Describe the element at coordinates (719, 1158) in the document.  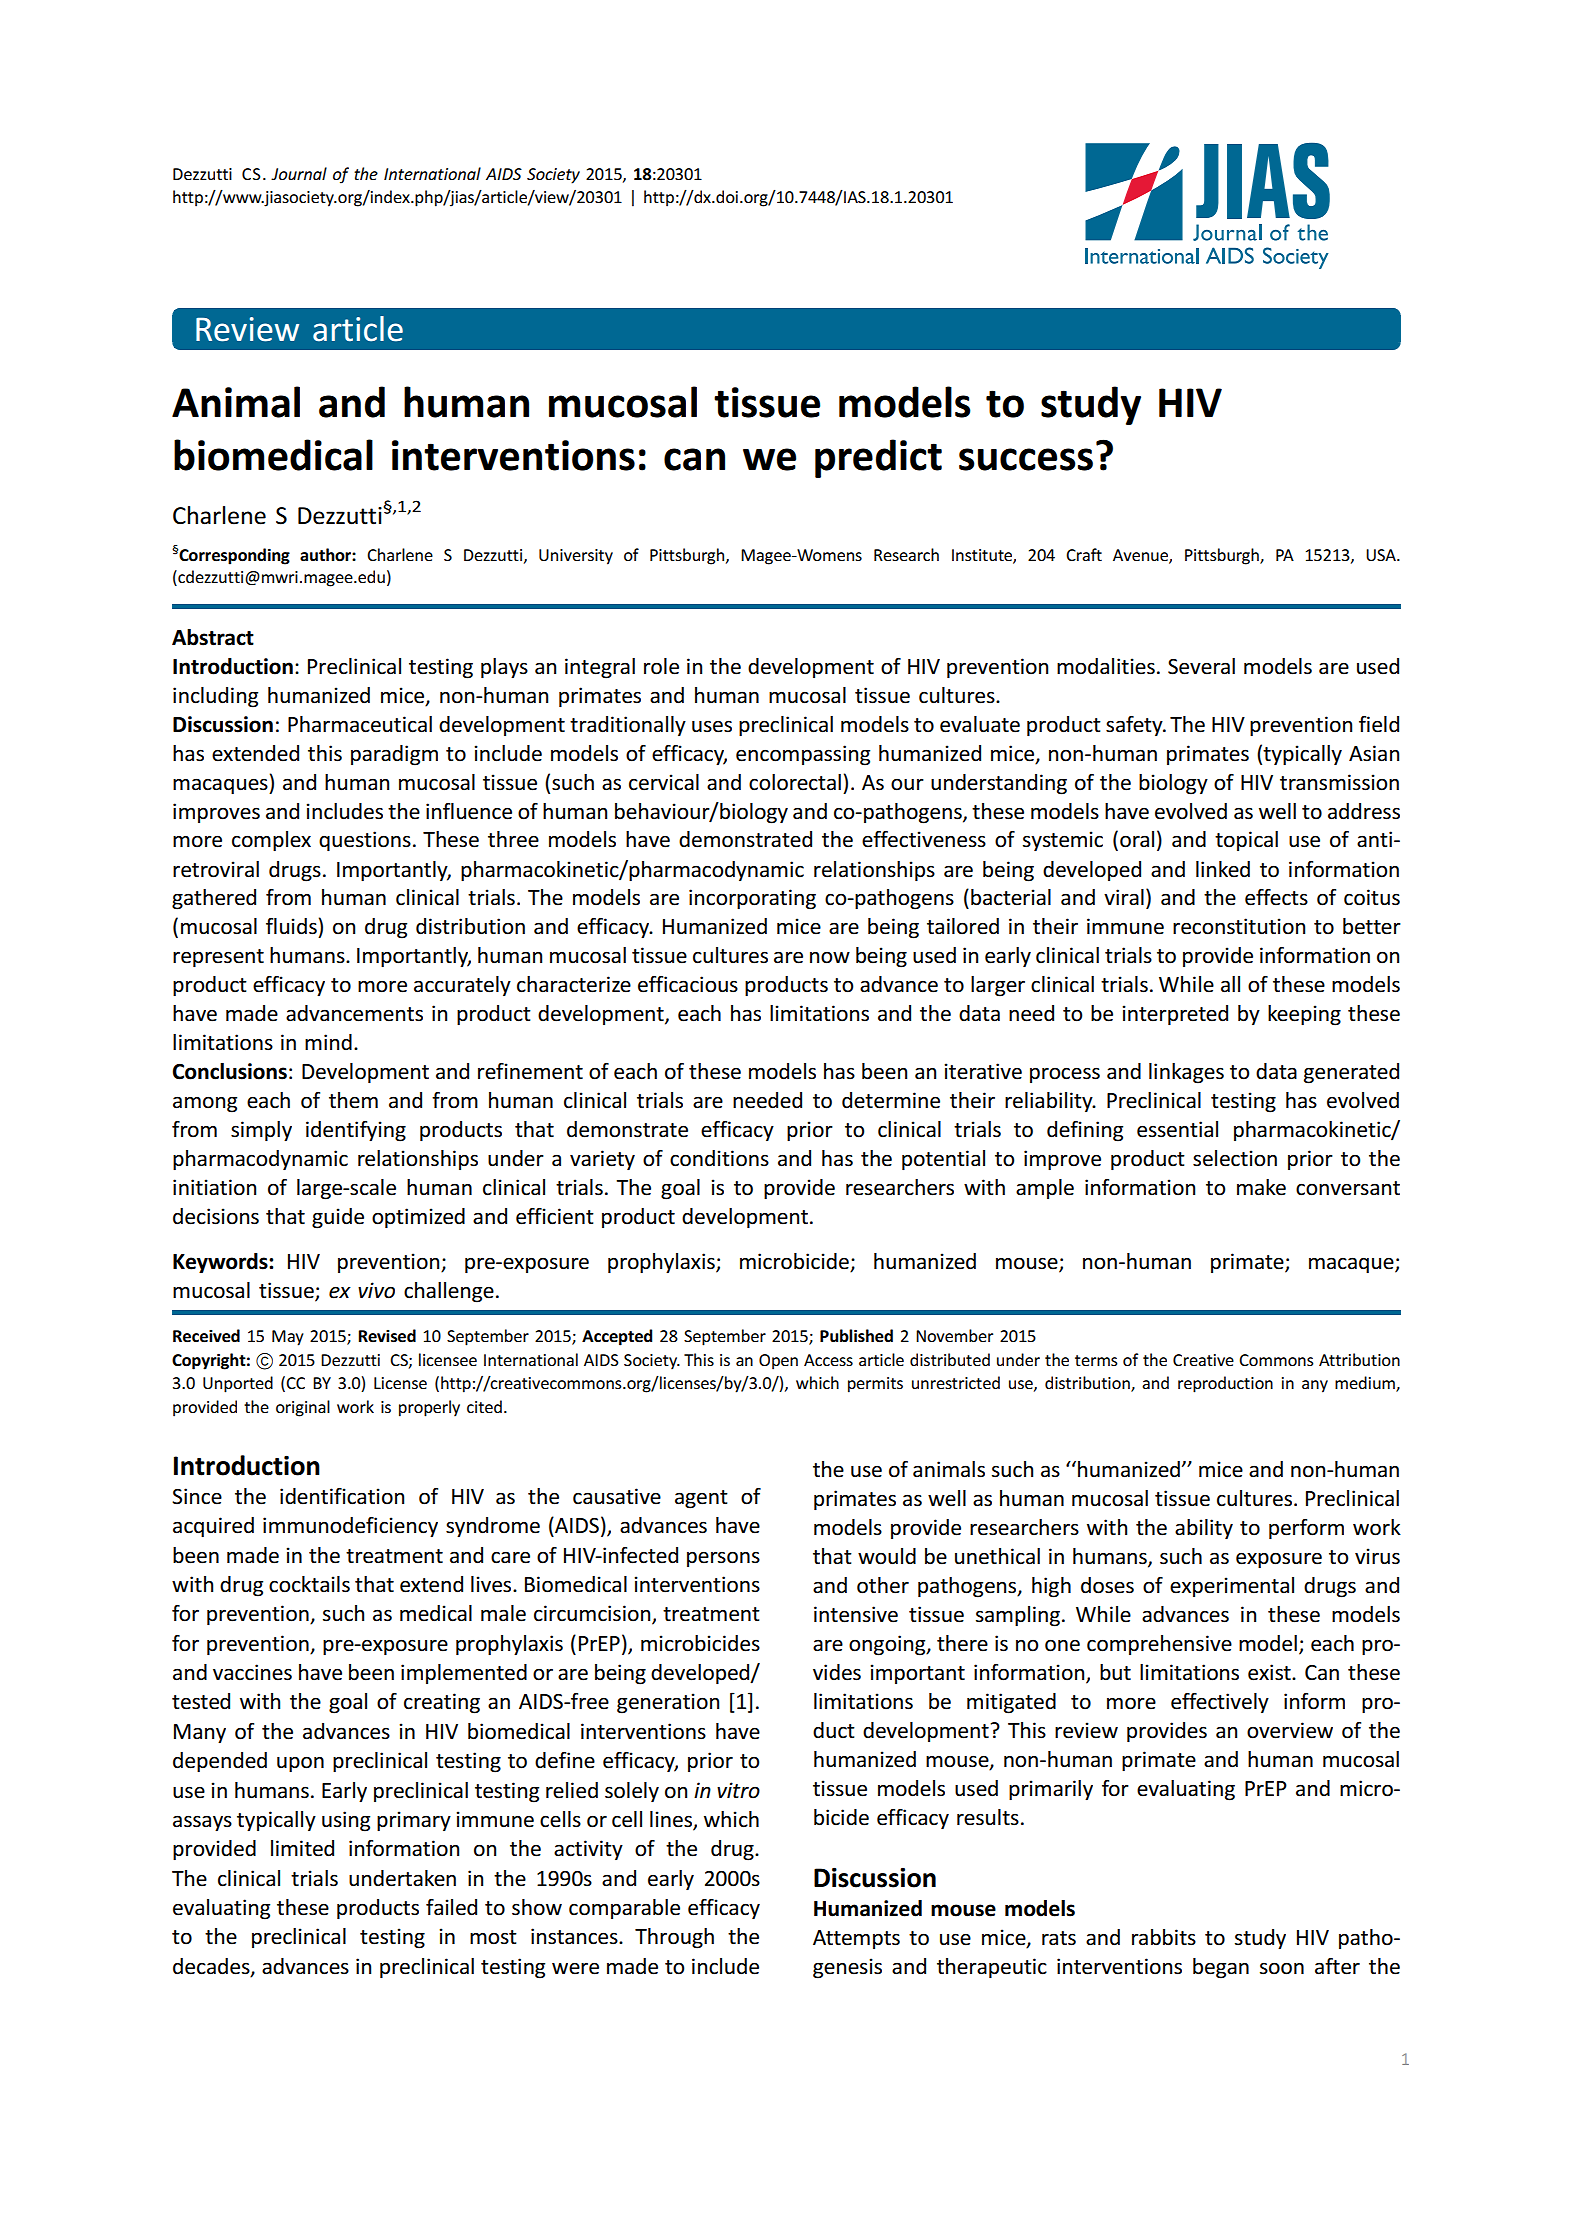
I see `conditions` at that location.
